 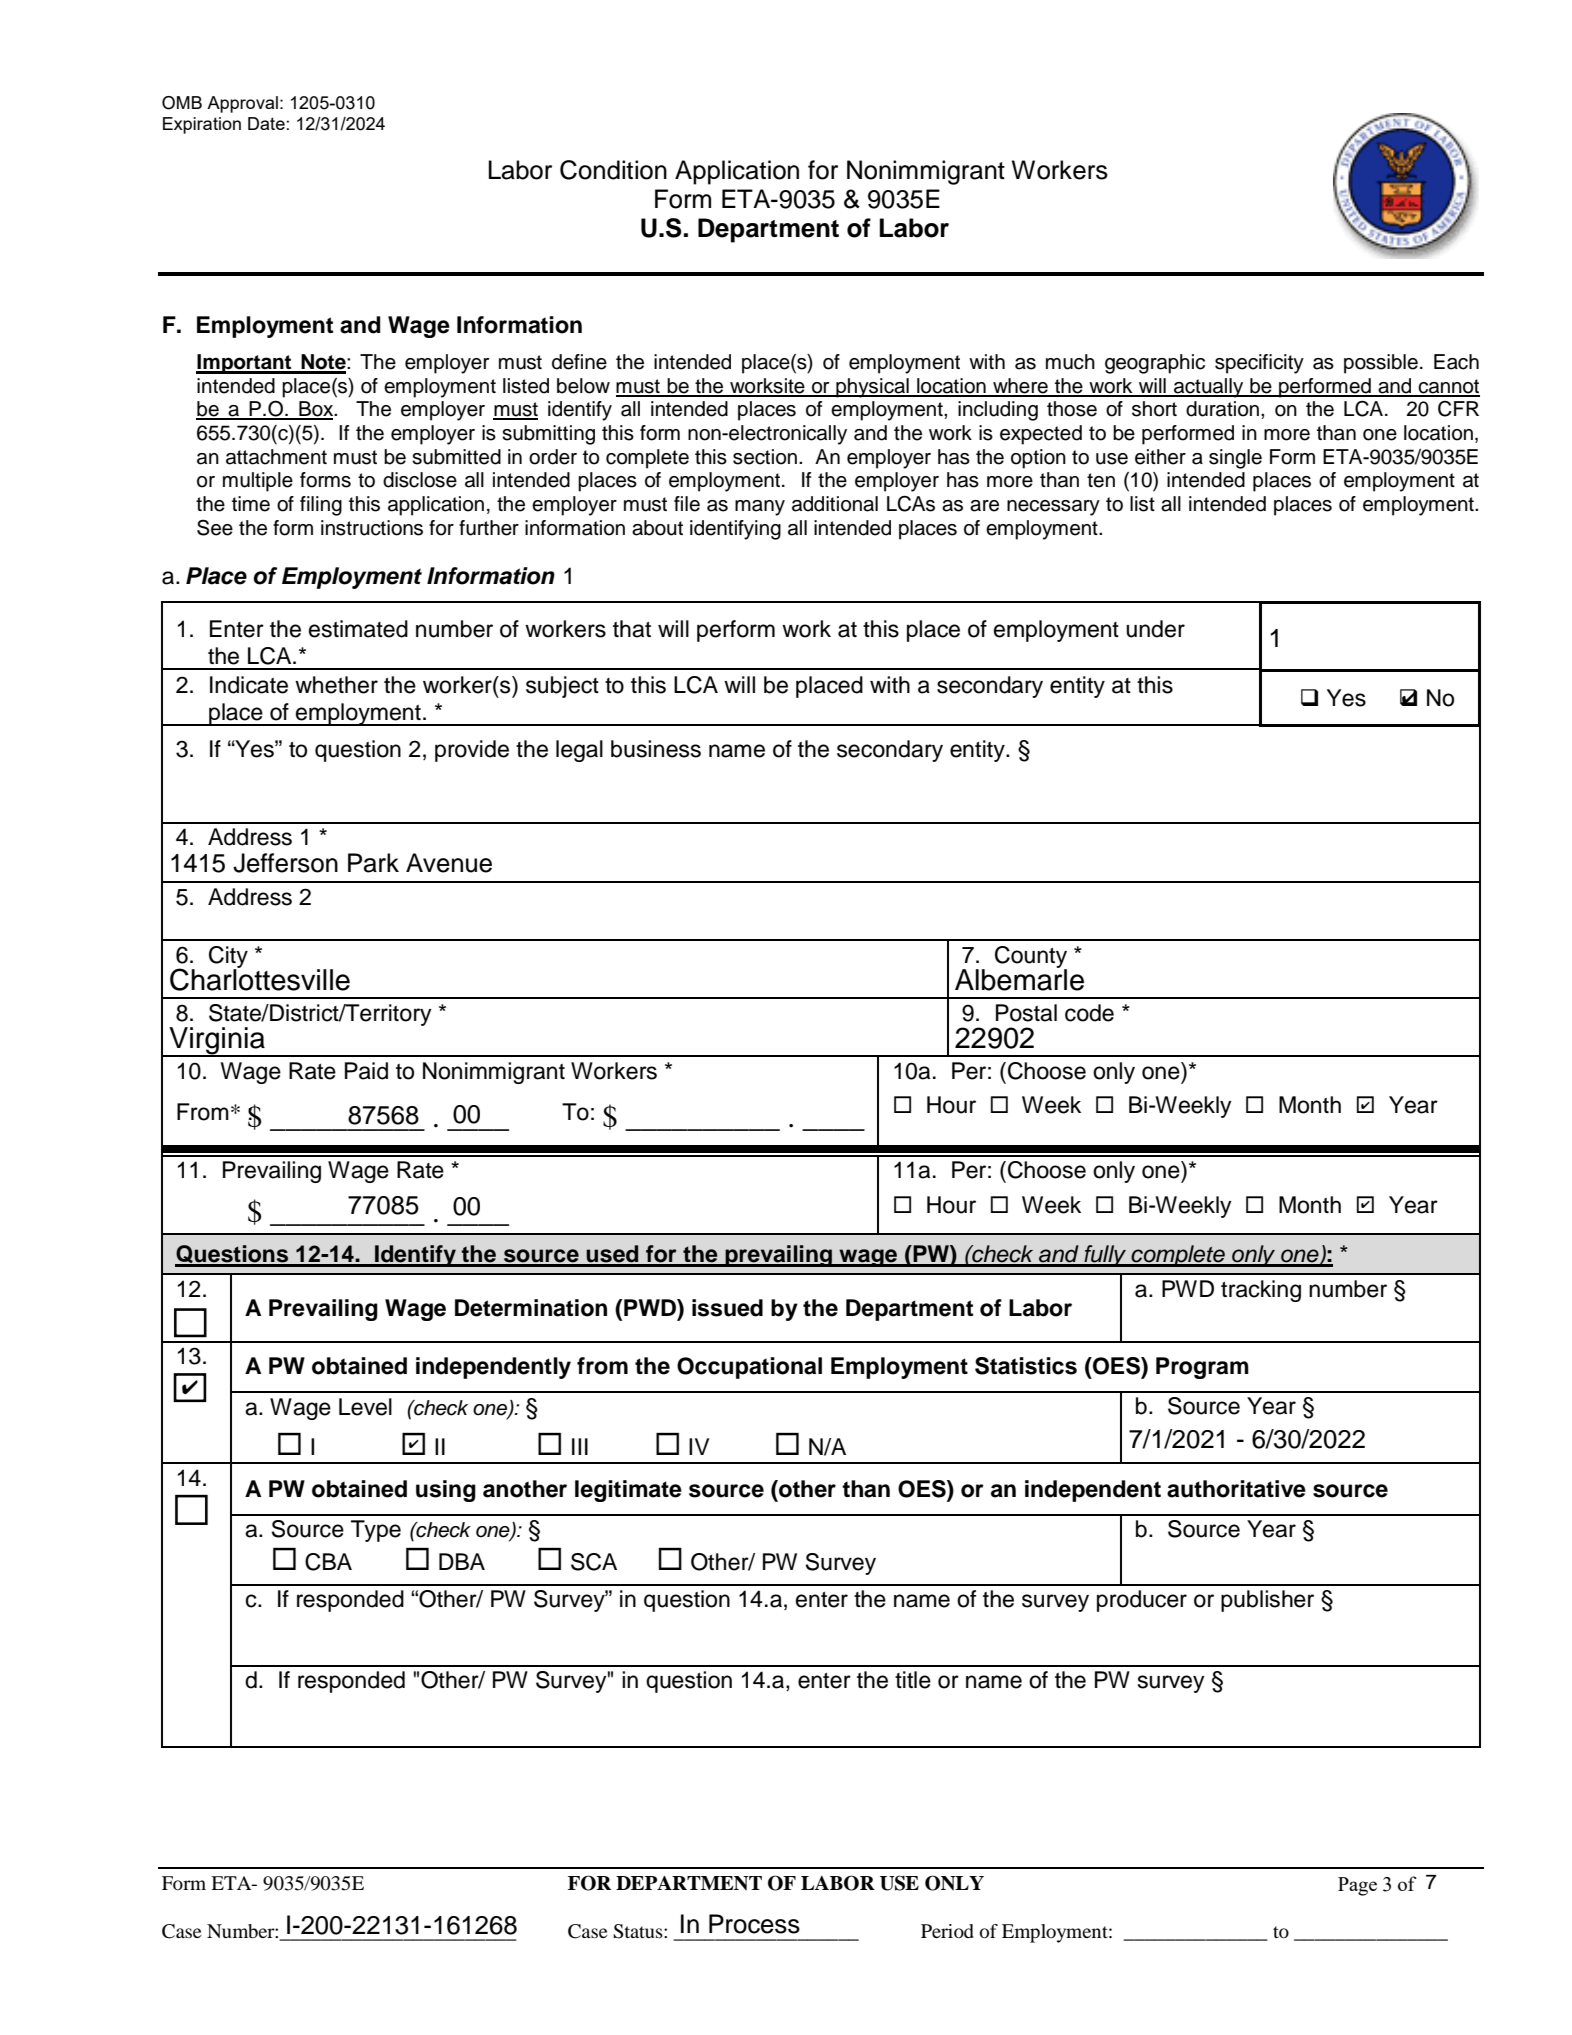 What do you see at coordinates (754, 1924) in the screenshot?
I see `Process` at bounding box center [754, 1924].
